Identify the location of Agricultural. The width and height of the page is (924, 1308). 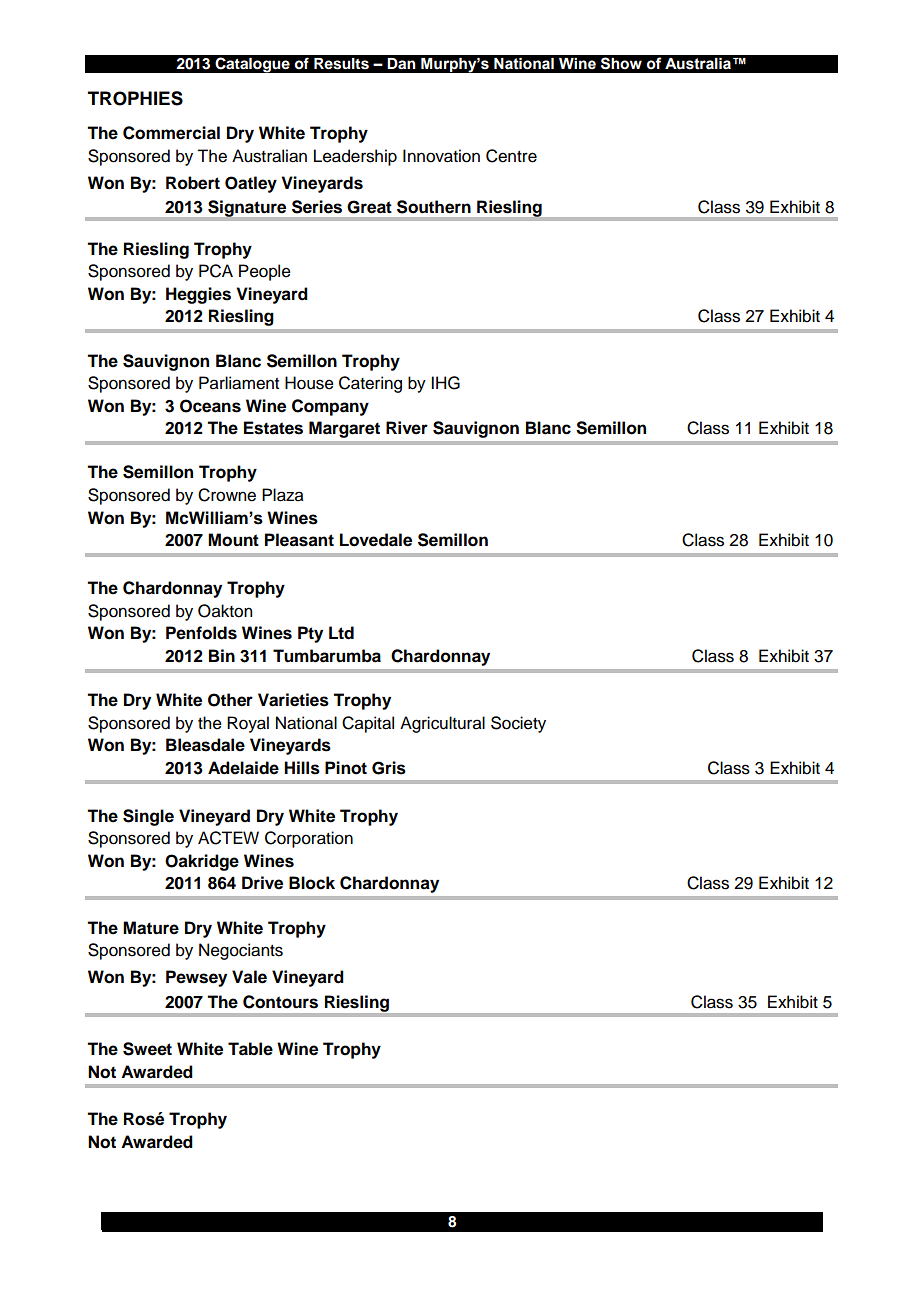
(442, 724).
